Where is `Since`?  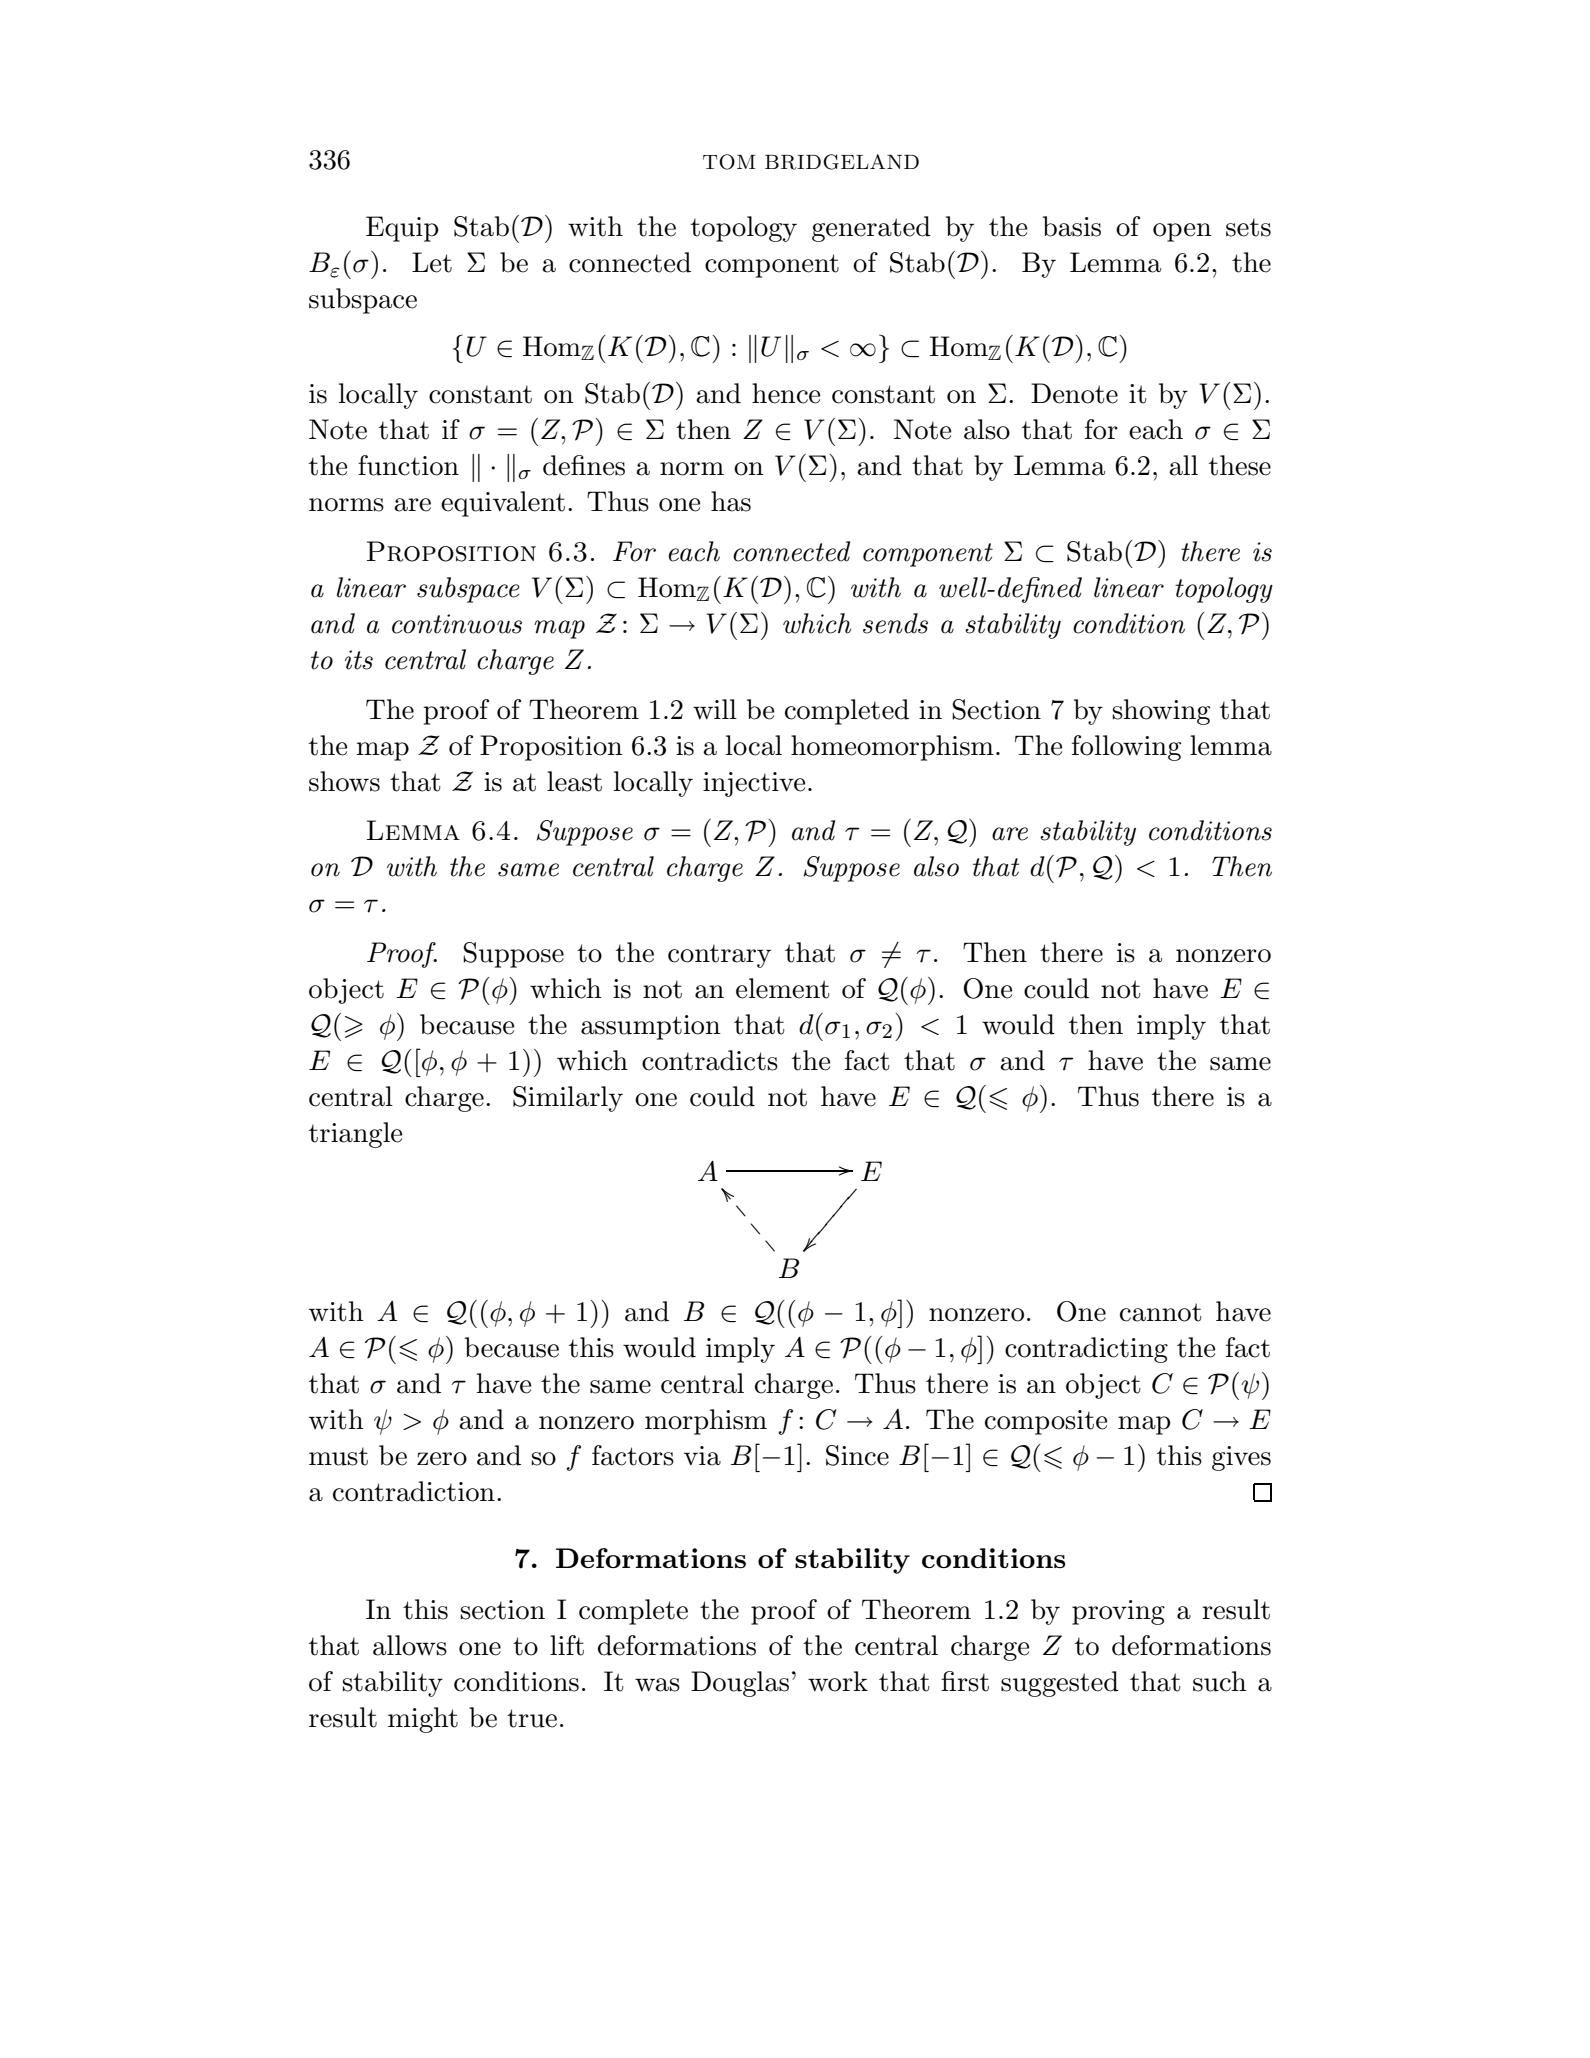
Since is located at coordinates (857, 1455).
